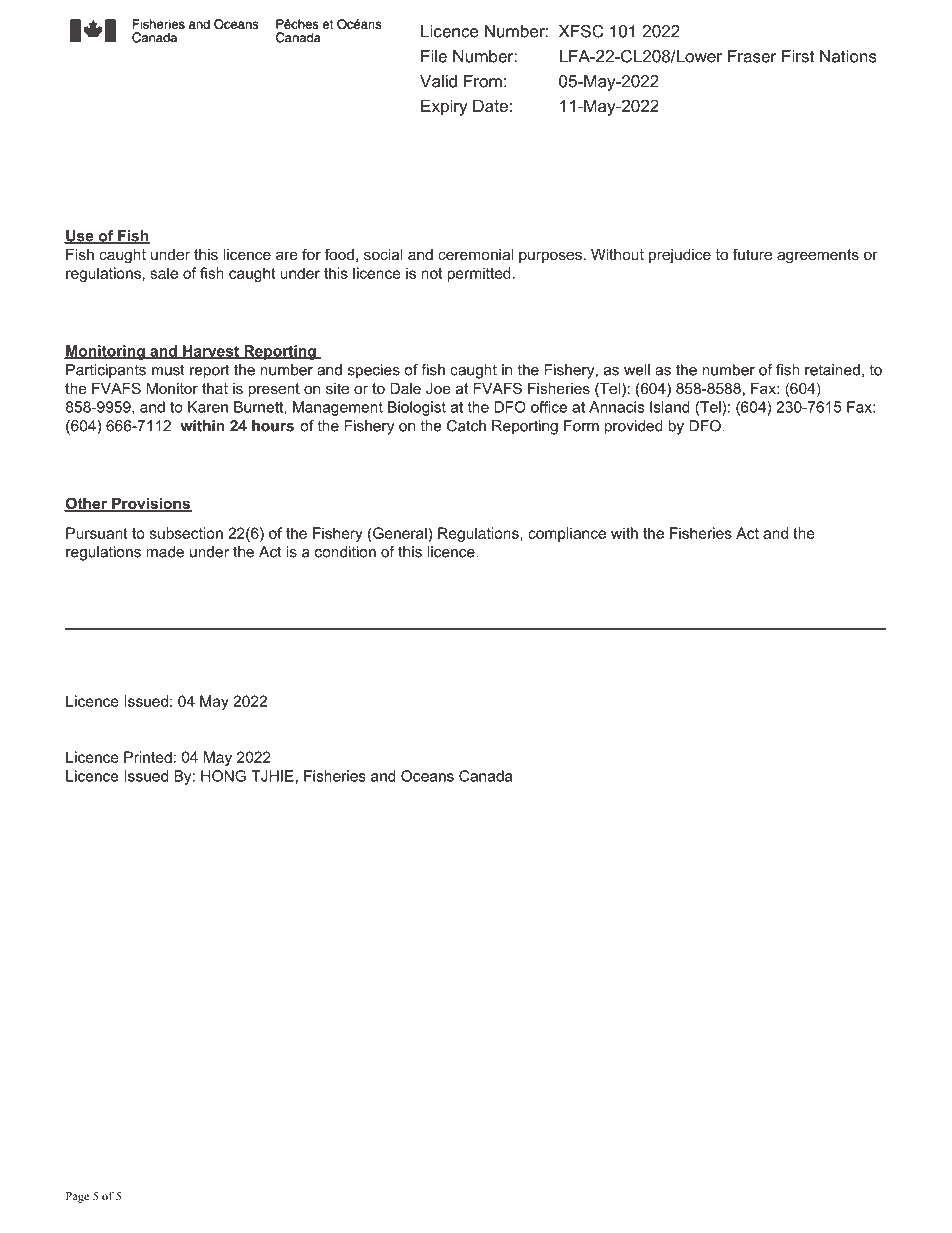 Image resolution: width=952 pixels, height=1233 pixels. Describe the element at coordinates (752, 56) in the document. I see `Fraser` at that location.
